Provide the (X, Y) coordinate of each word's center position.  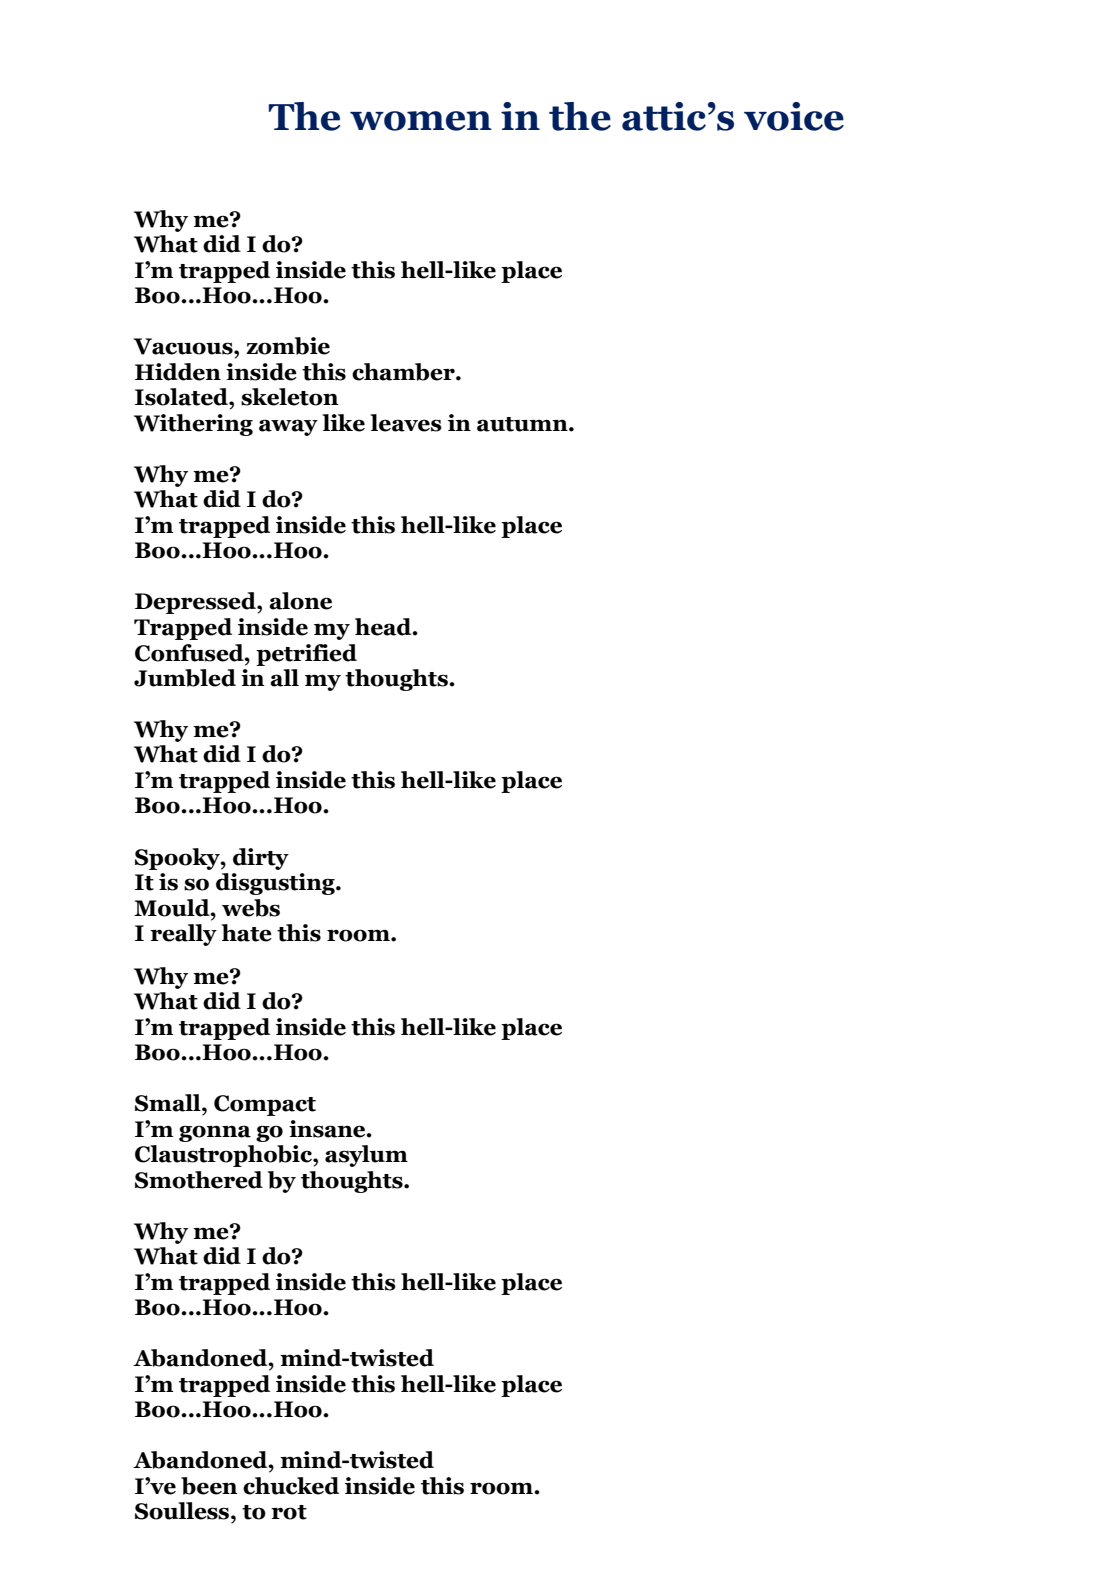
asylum (366, 1156)
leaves (406, 423)
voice (794, 116)
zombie (288, 346)
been (209, 1486)
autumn (523, 424)
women (421, 121)
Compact (265, 1105)
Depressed (196, 603)
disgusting (276, 884)
